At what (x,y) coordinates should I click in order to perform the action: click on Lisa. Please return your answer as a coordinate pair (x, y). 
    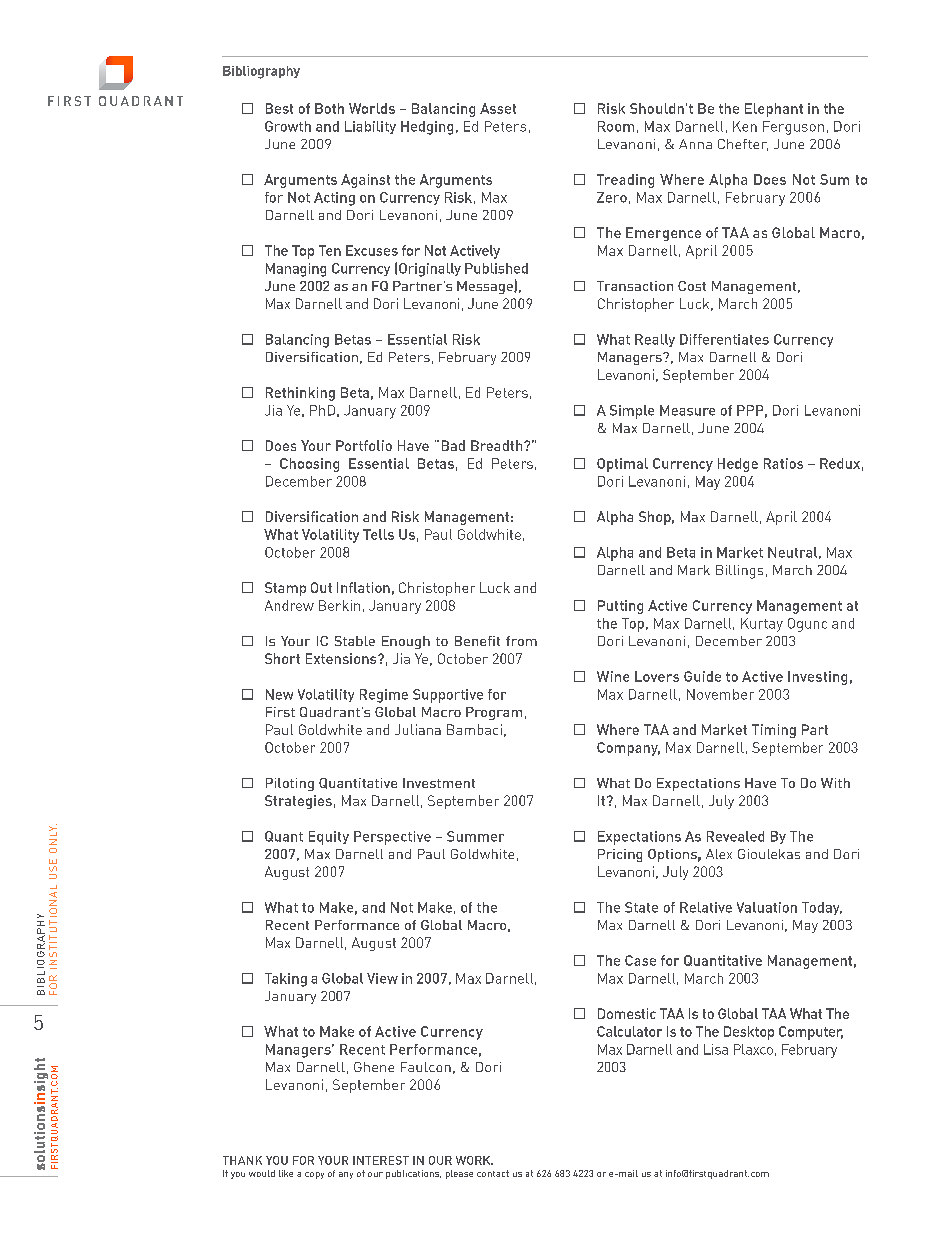
    Looking at the image, I should click on (716, 1049).
